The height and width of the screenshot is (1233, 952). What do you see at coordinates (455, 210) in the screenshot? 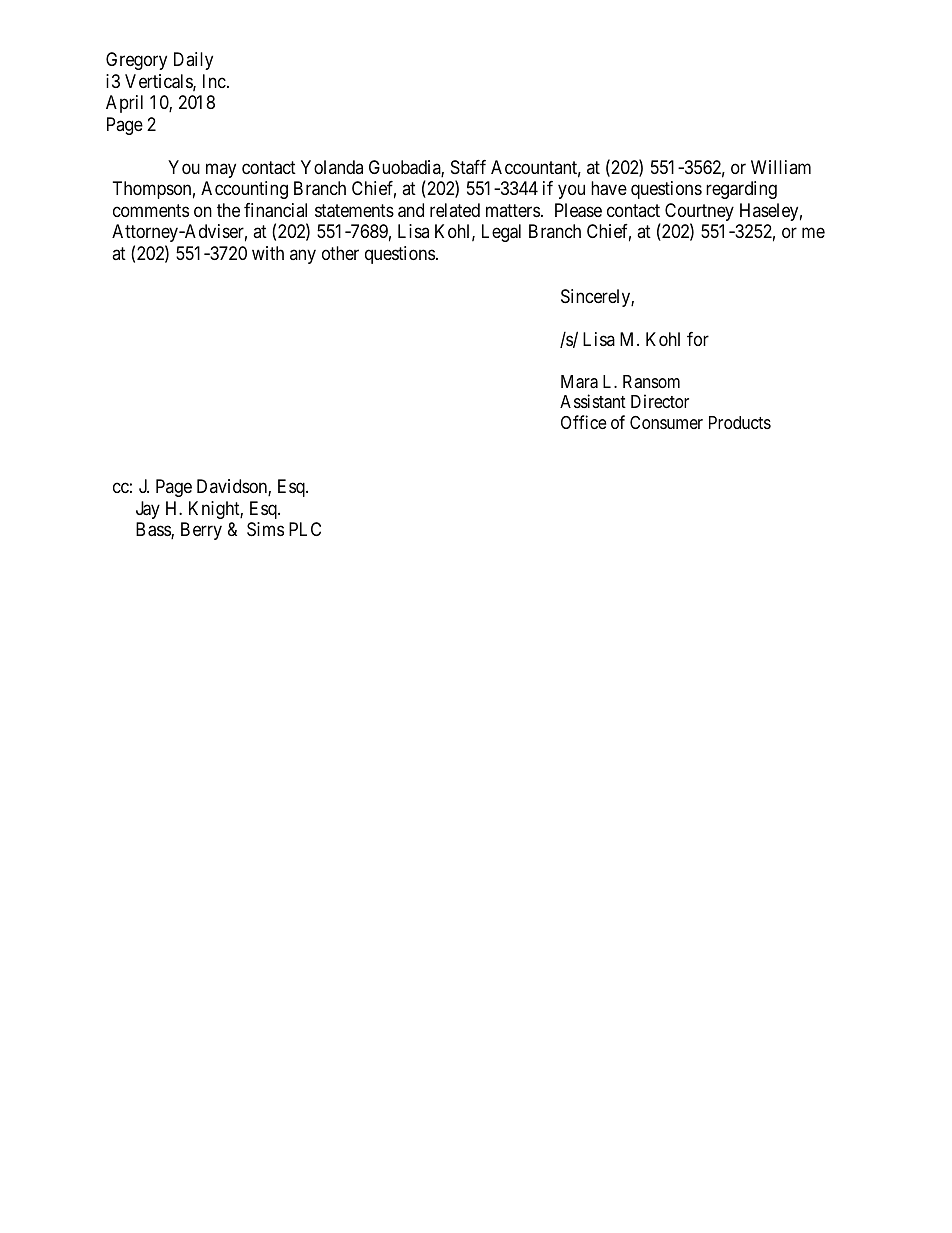
I see `related` at bounding box center [455, 210].
